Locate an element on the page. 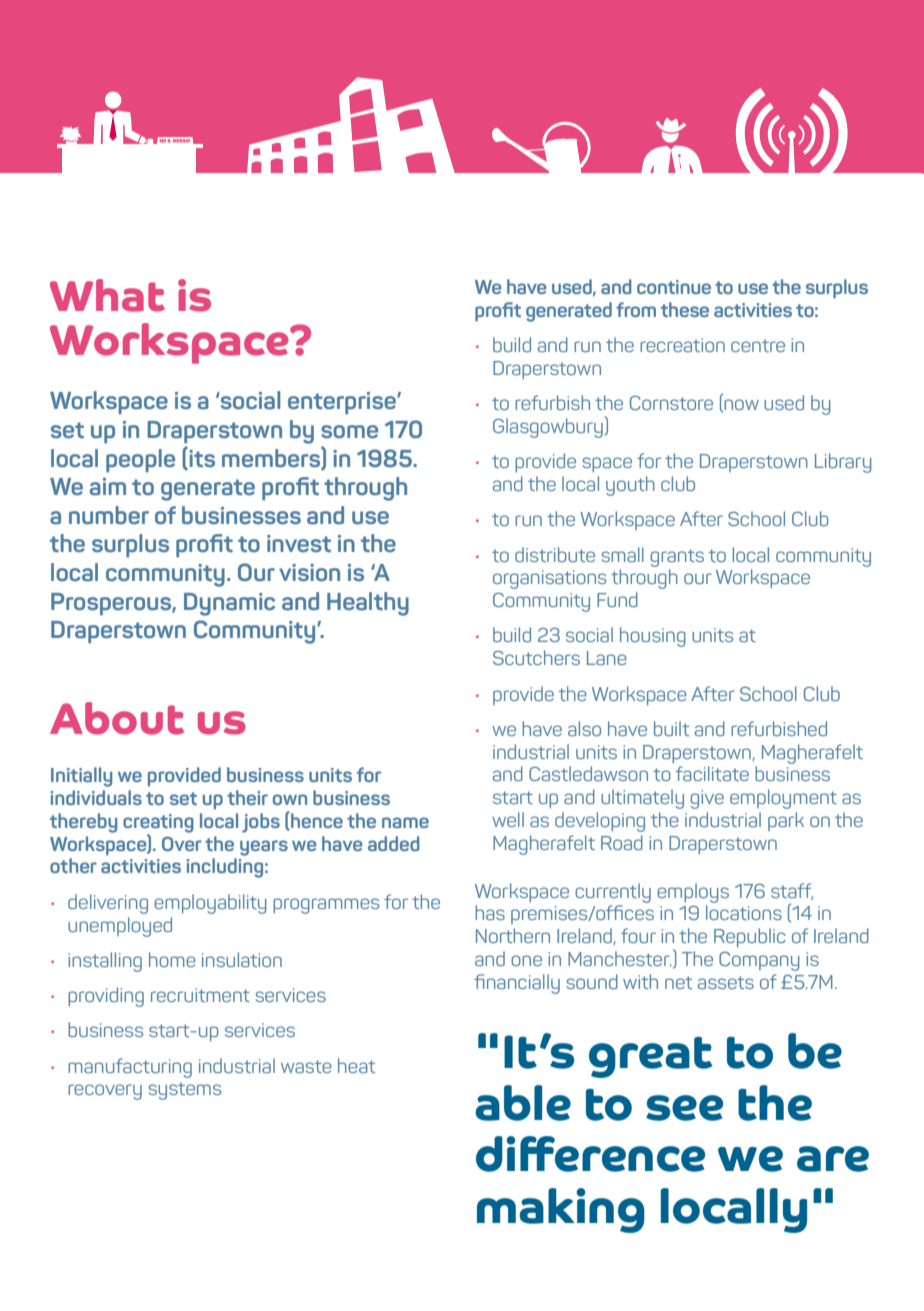 This page has height=1311, width=924. financially is located at coordinates (517, 984).
